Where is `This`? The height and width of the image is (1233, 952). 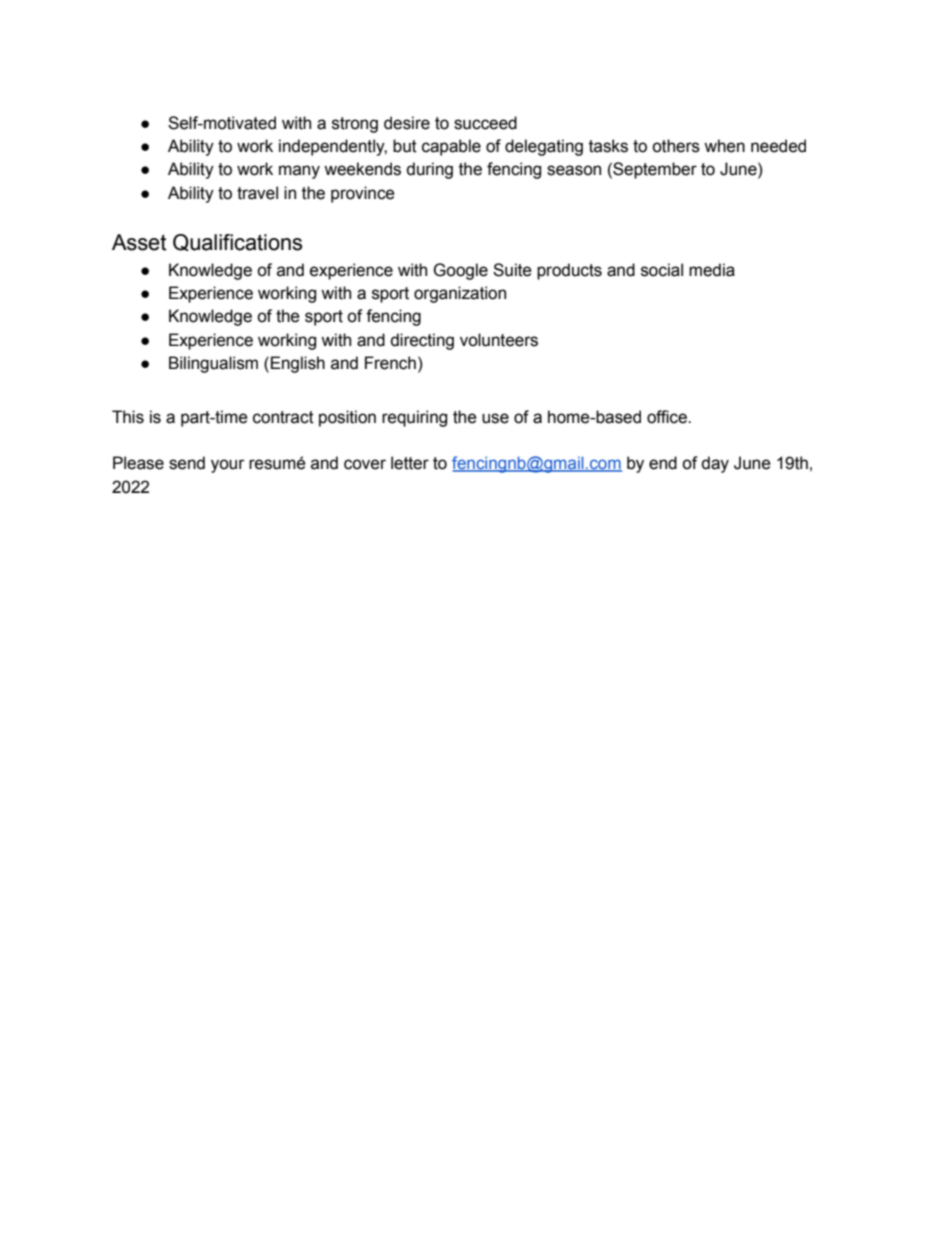 This is located at coordinates (128, 417).
